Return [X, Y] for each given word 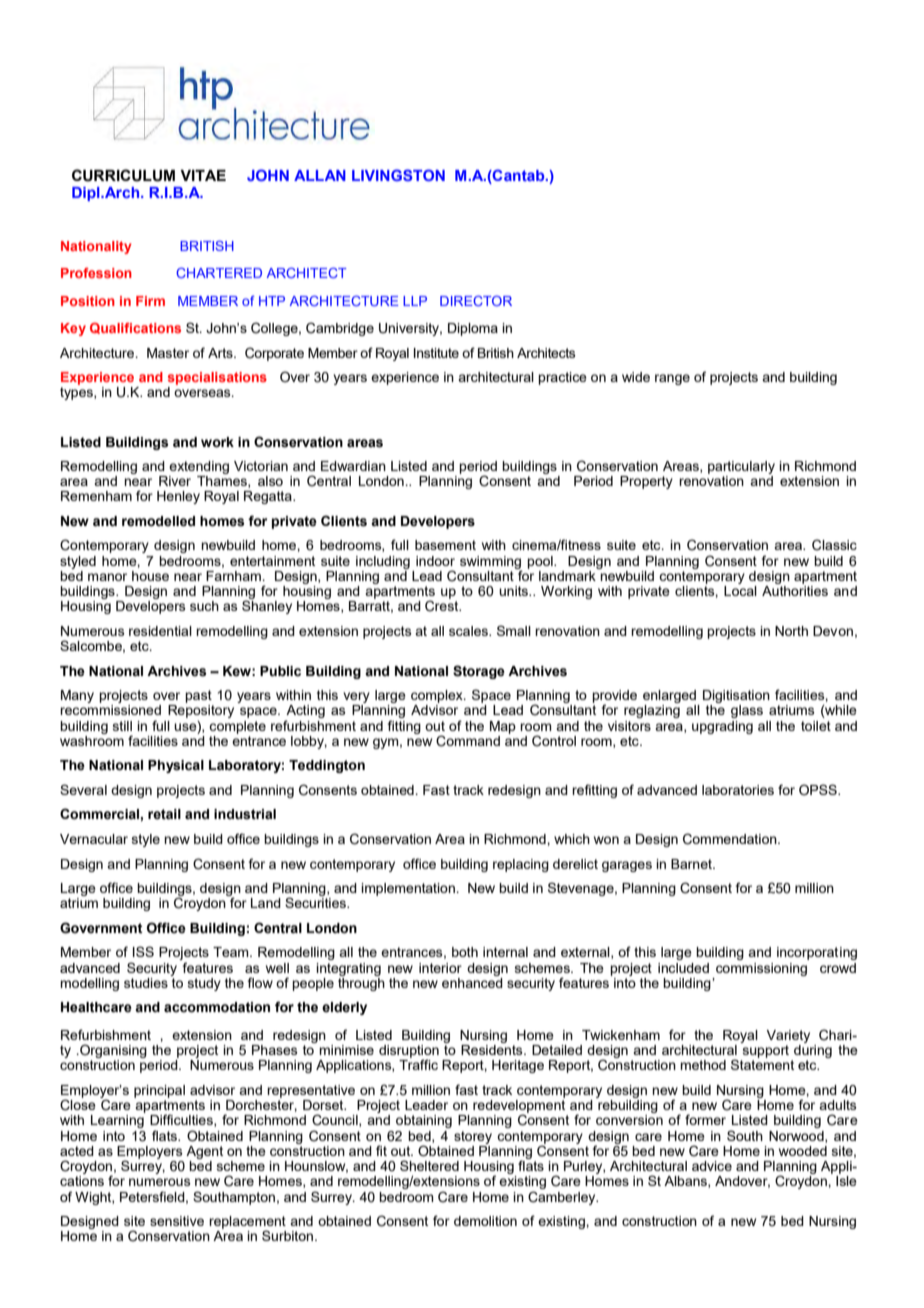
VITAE [203, 175]
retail [164, 814]
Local [740, 589]
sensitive [177, 1221]
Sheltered [429, 1165]
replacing [521, 865]
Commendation [731, 839]
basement [445, 545]
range [672, 379]
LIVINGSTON [398, 175]
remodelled [158, 521]
